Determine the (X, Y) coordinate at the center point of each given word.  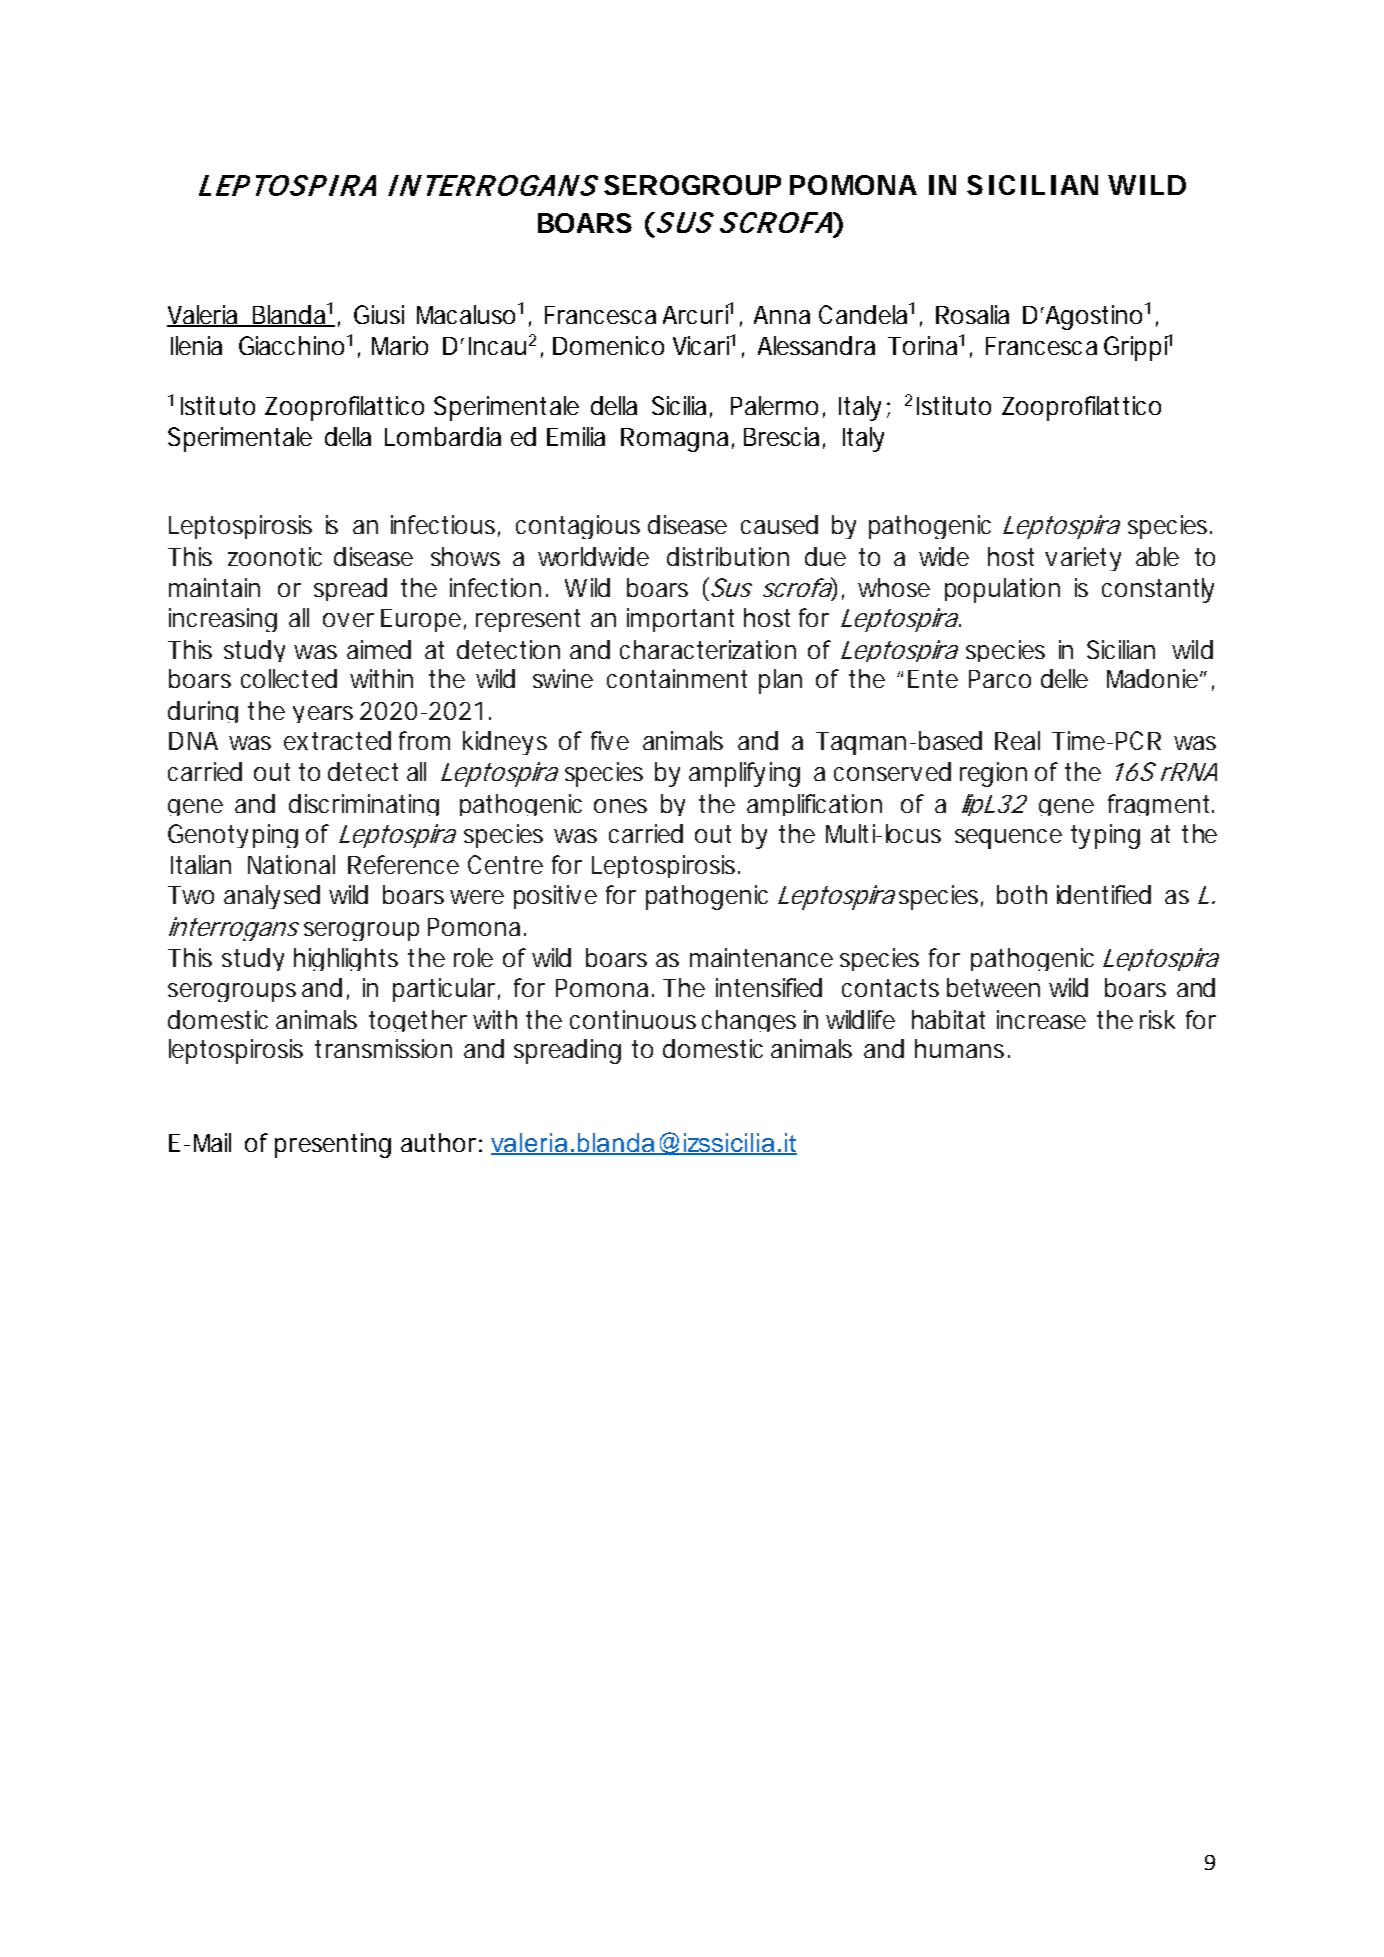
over (348, 620)
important (680, 620)
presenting (333, 1145)
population (1002, 590)
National (291, 864)
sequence (1008, 839)
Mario (400, 345)
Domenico (608, 345)
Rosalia (972, 314)
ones (620, 806)
